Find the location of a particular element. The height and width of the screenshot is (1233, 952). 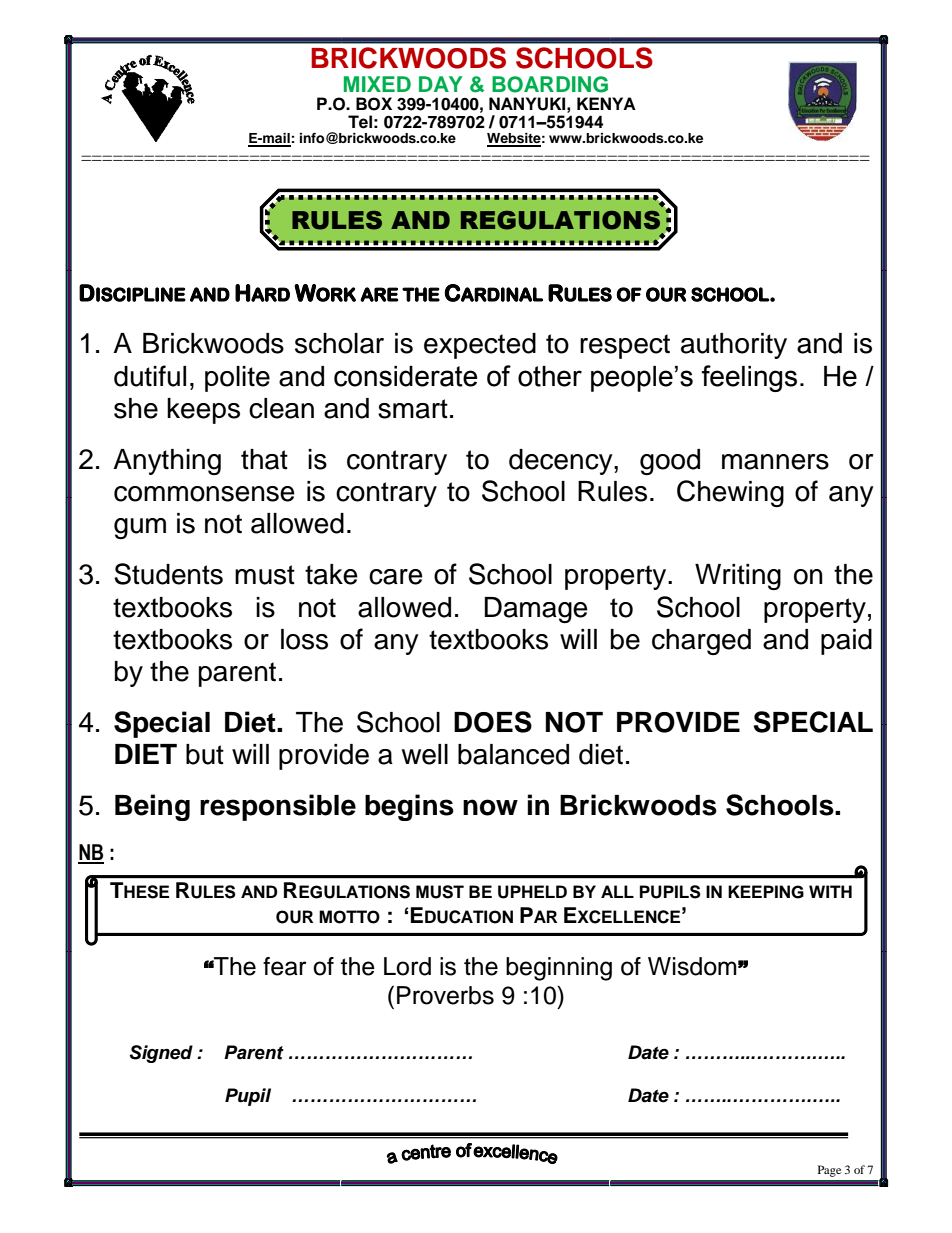

decency is located at coordinates (562, 462).
